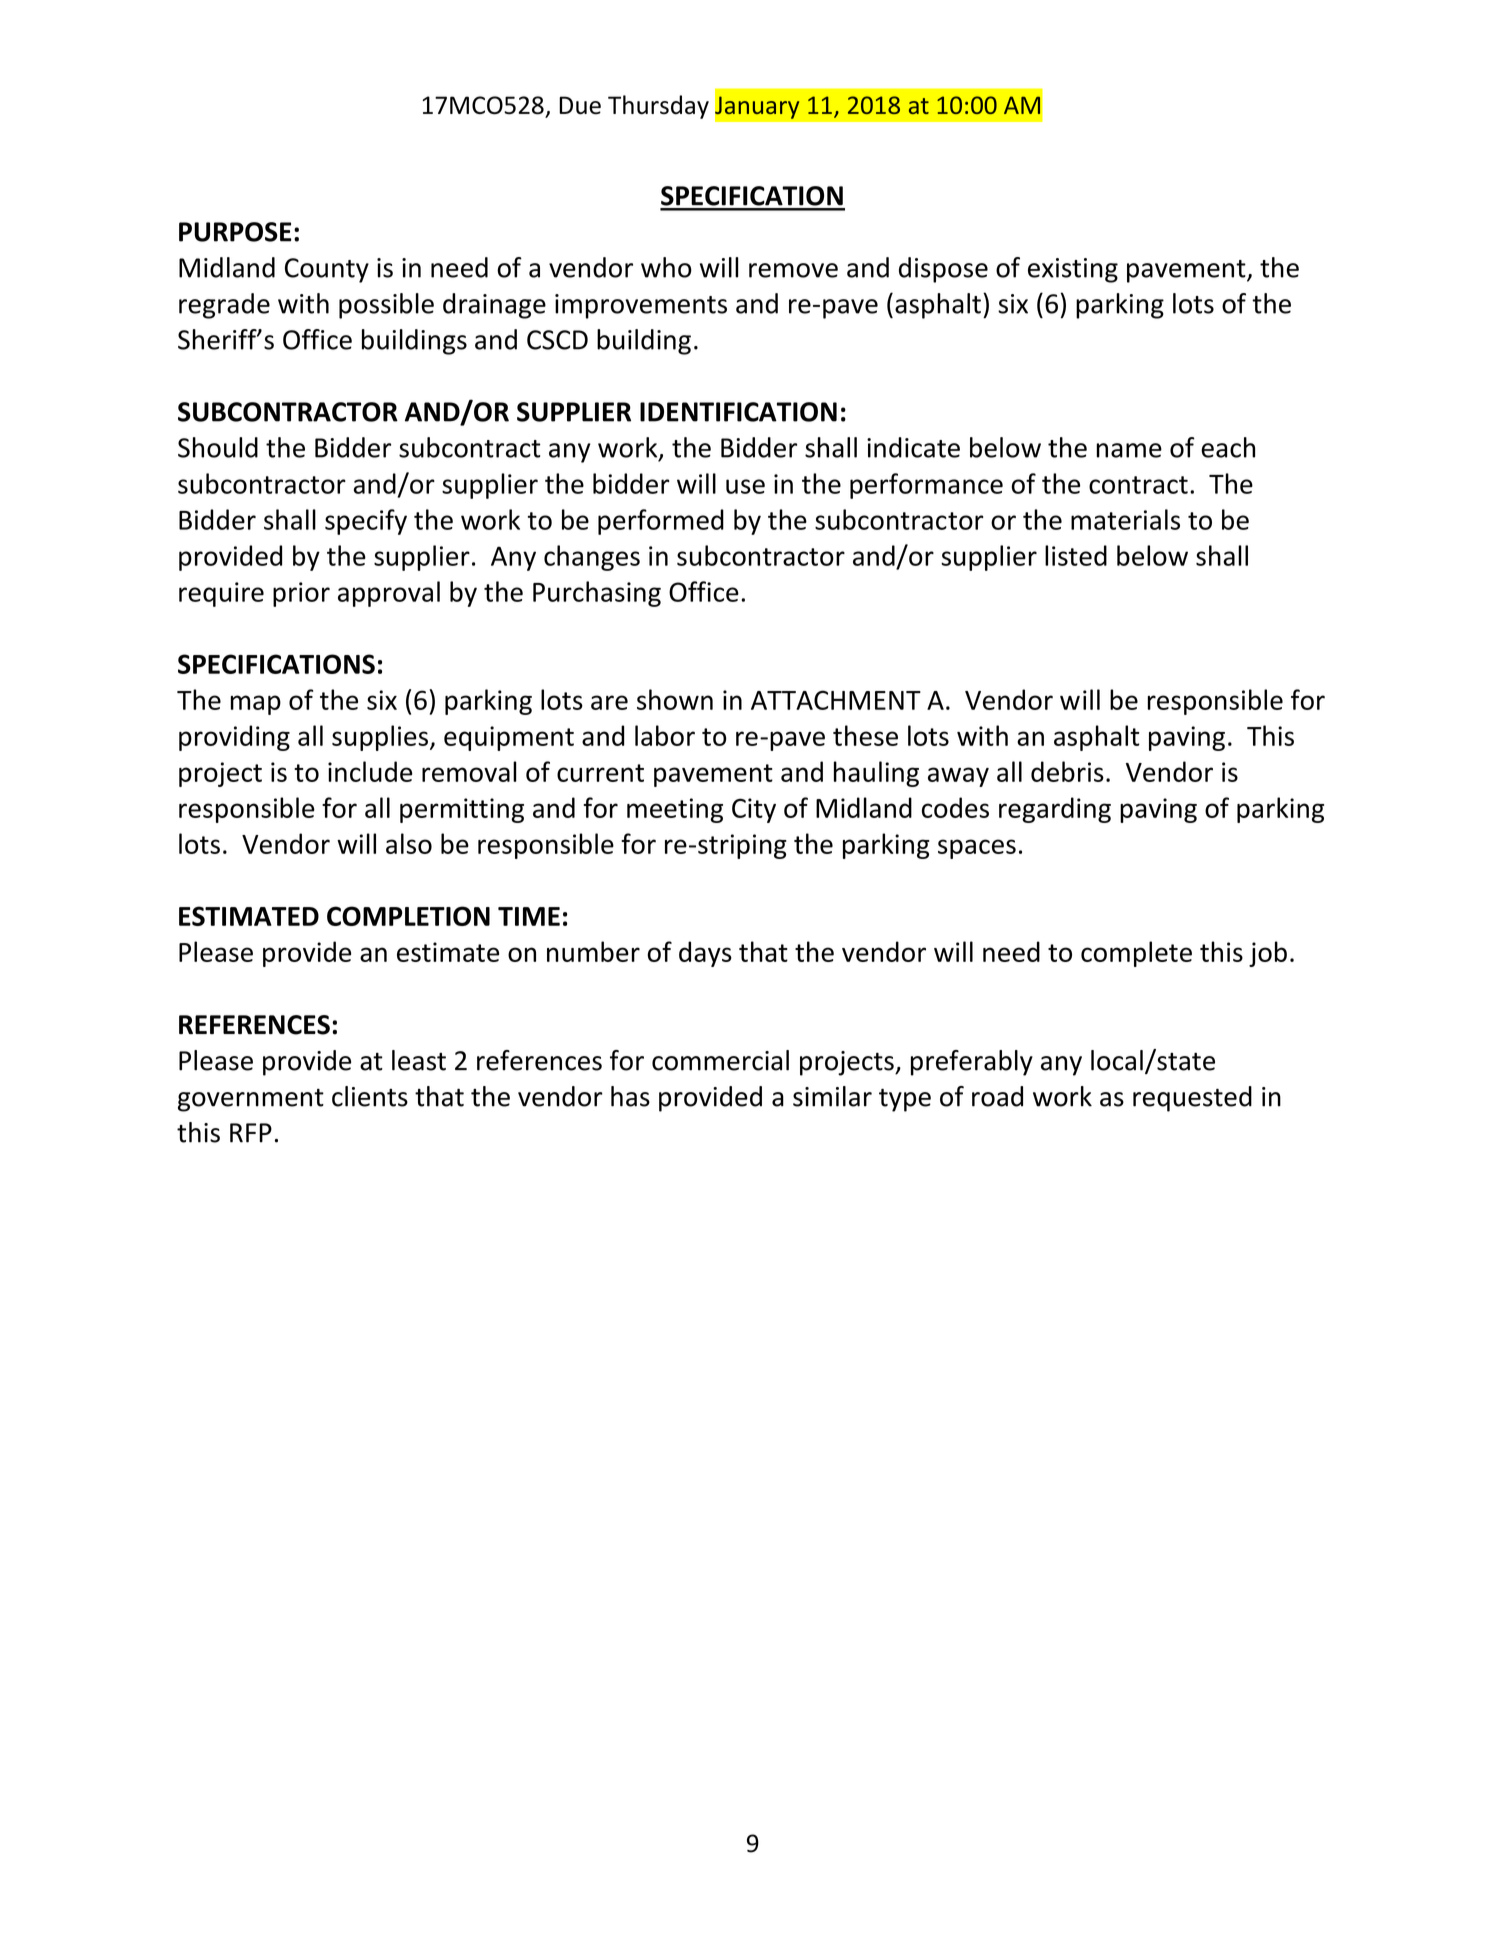 This screenshot has height=1948, width=1505. What do you see at coordinates (370, 1096) in the screenshot?
I see `clients` at bounding box center [370, 1096].
